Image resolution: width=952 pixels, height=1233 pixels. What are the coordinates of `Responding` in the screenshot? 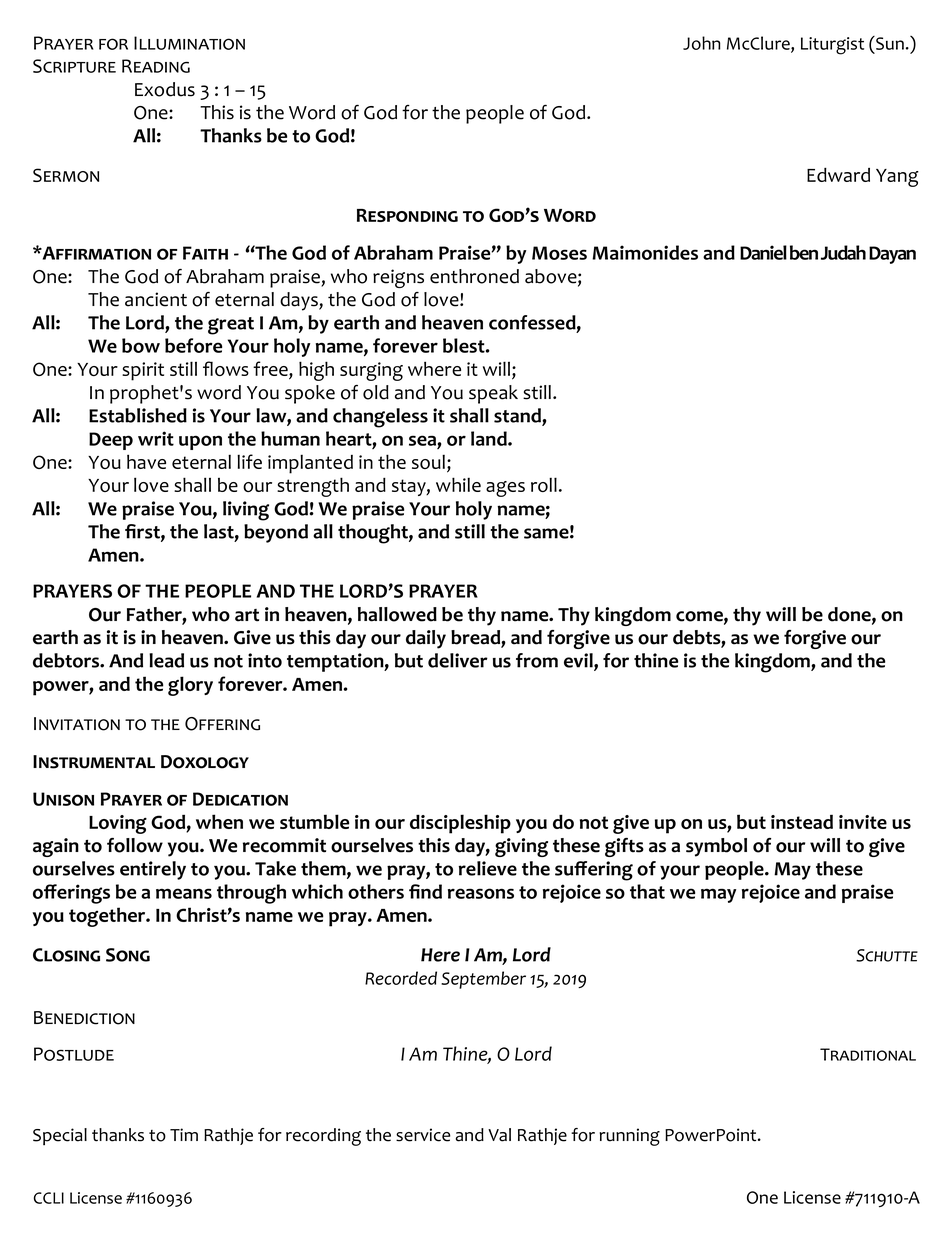 It's located at (407, 215).
